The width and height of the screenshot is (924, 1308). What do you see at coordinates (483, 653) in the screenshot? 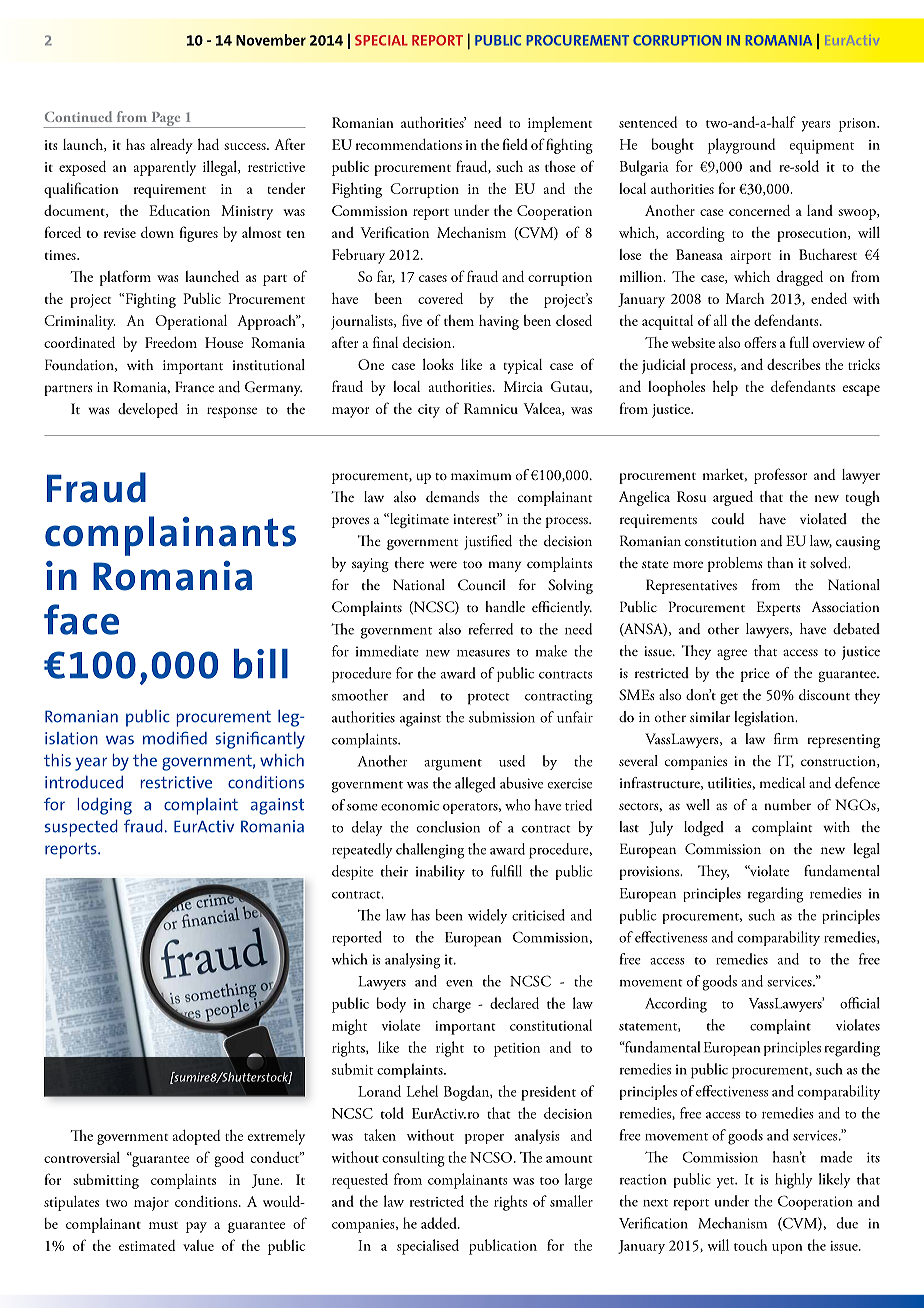
I see `measures` at bounding box center [483, 653].
